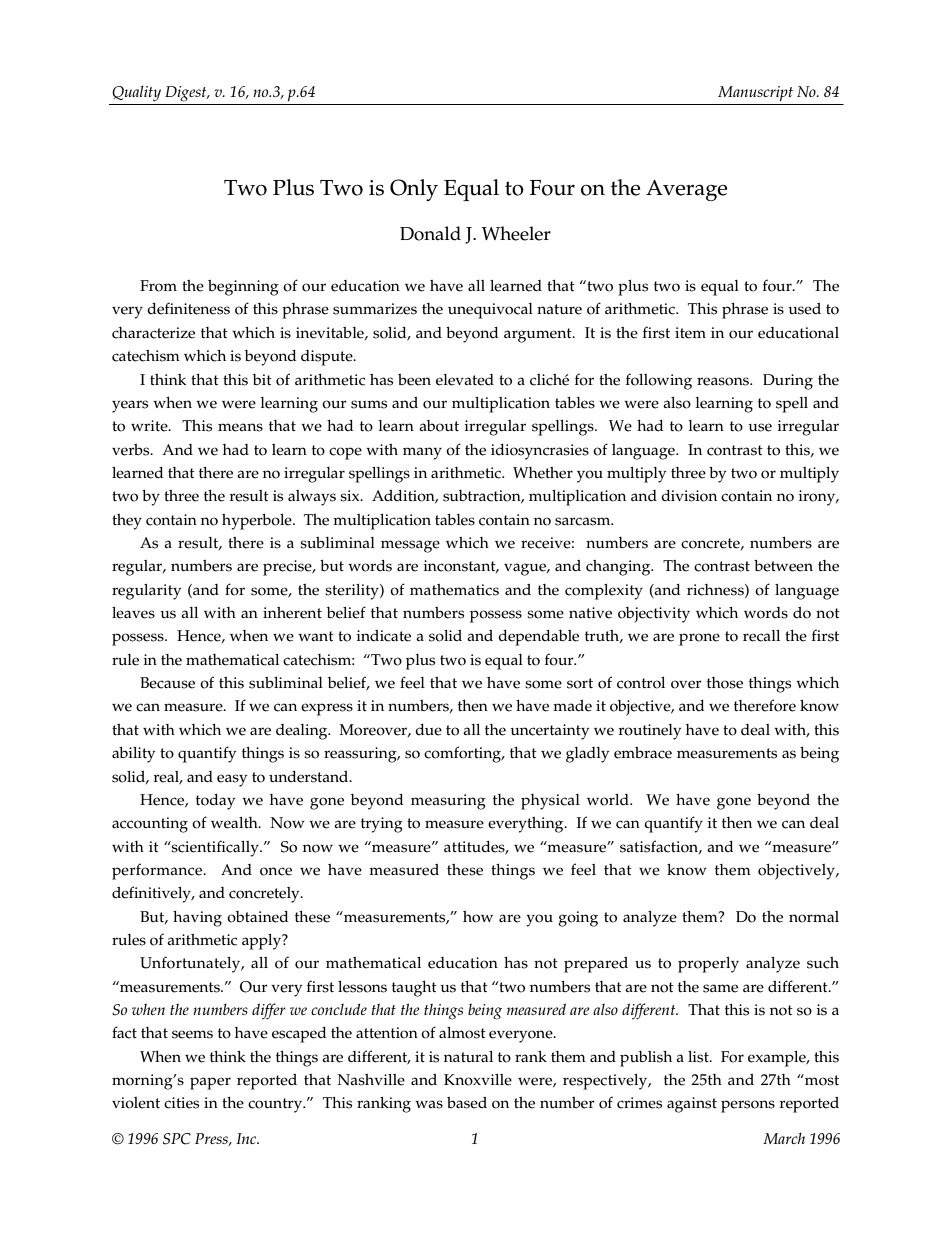  I want to click on cities, so click(181, 1103).
